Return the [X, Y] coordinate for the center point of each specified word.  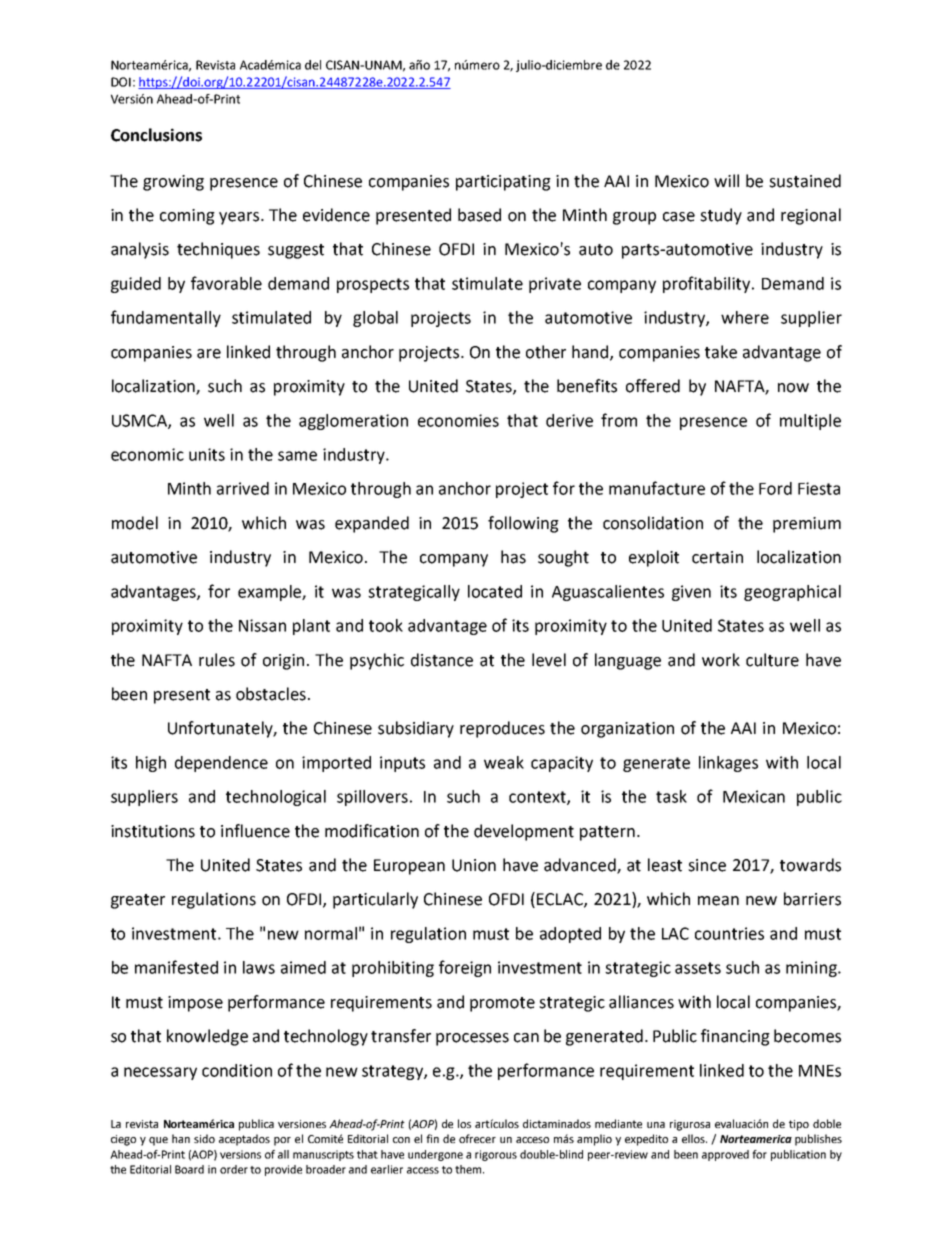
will [726, 180]
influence [255, 831]
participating [503, 183]
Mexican [754, 796]
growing [173, 183]
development [524, 832]
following [523, 524]
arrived [243, 488]
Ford [775, 488]
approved [725, 1155]
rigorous [496, 1155]
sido [204, 1138]
